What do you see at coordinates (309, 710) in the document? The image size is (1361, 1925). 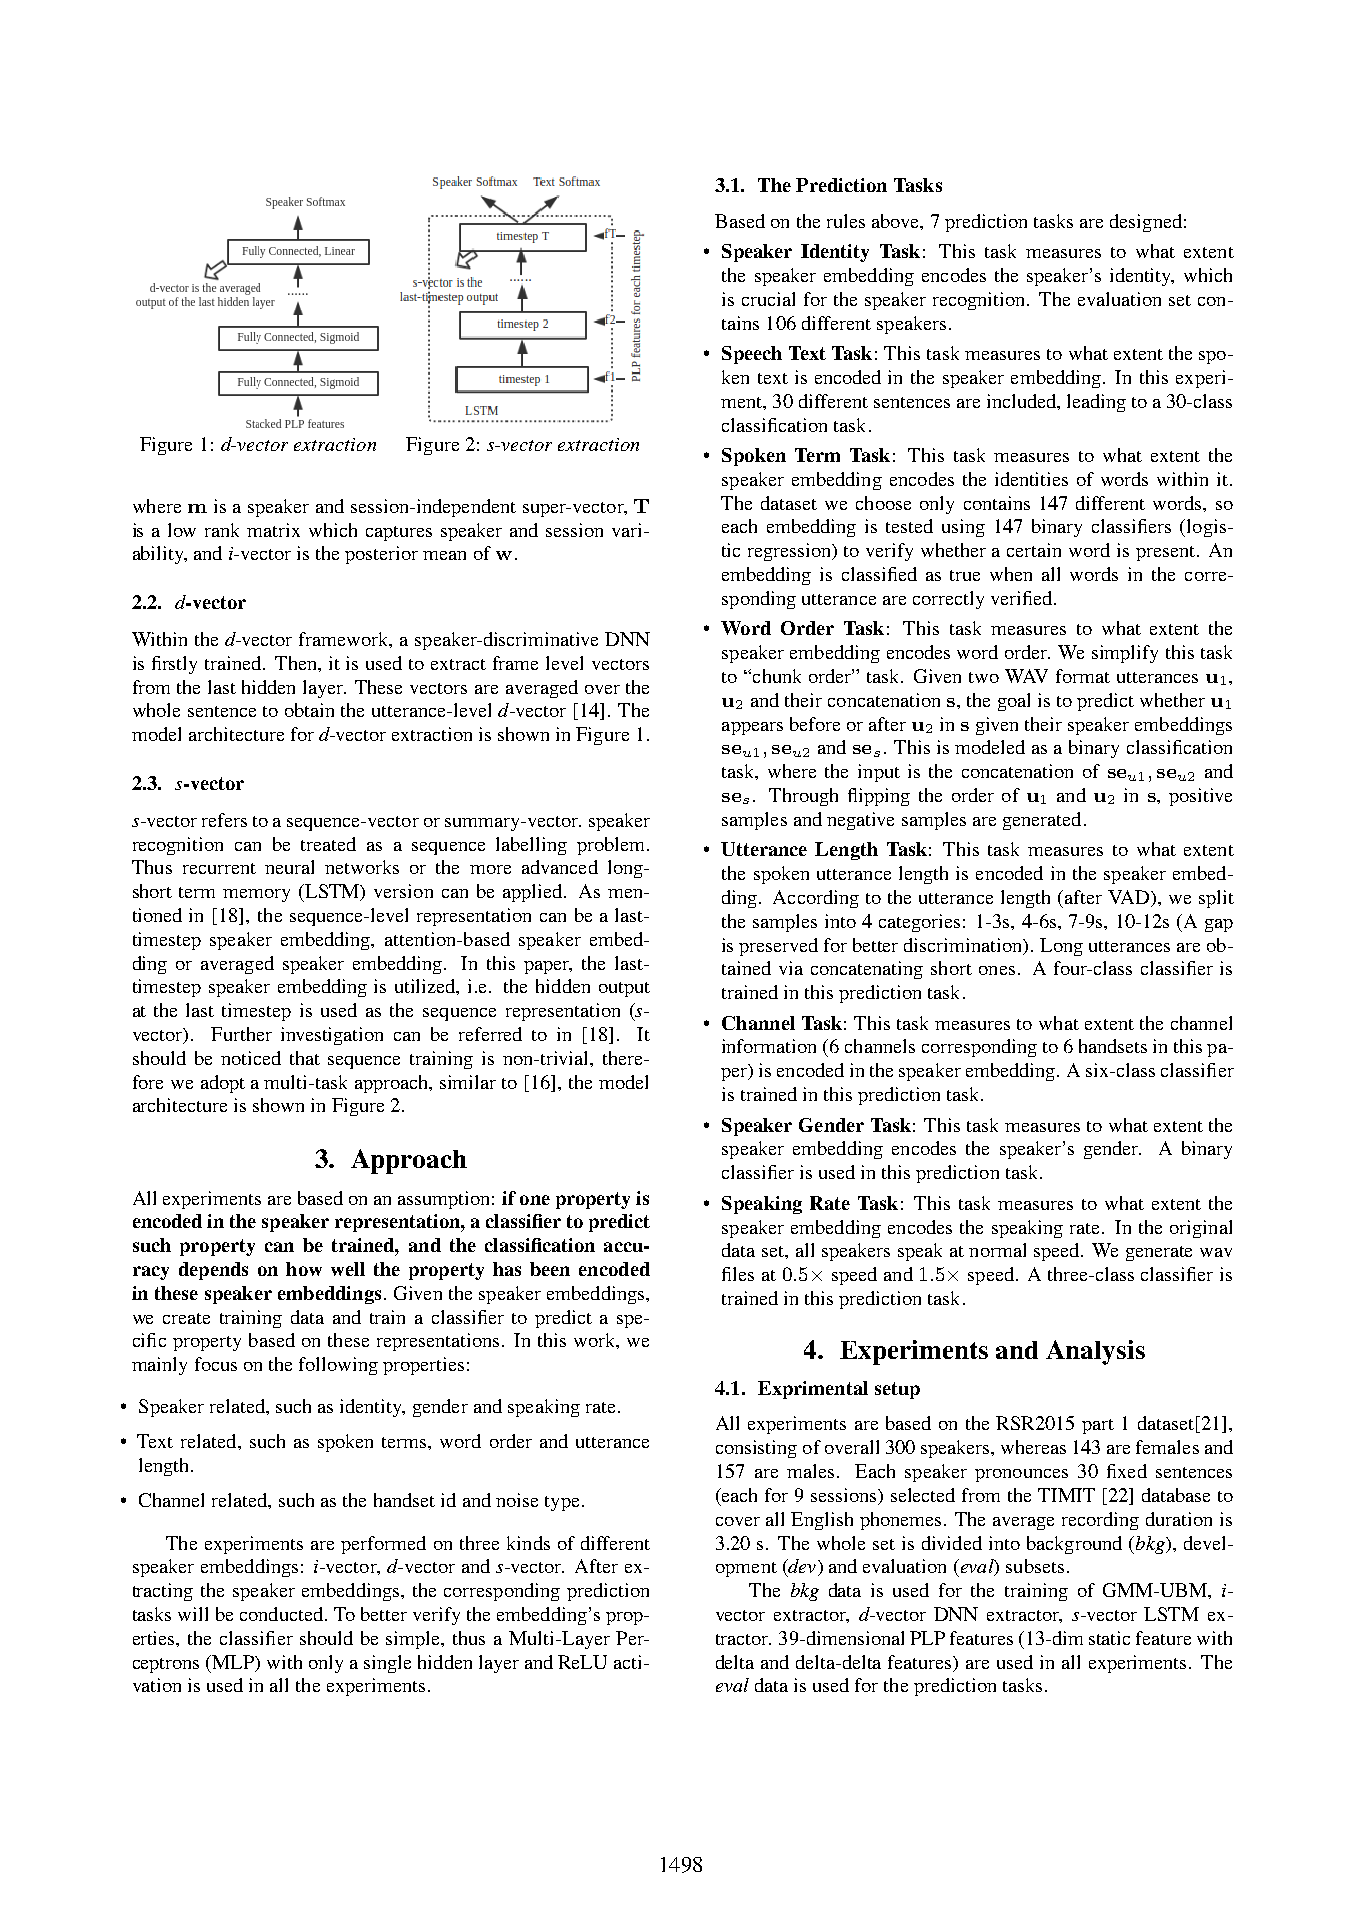 I see `obtain` at bounding box center [309, 710].
